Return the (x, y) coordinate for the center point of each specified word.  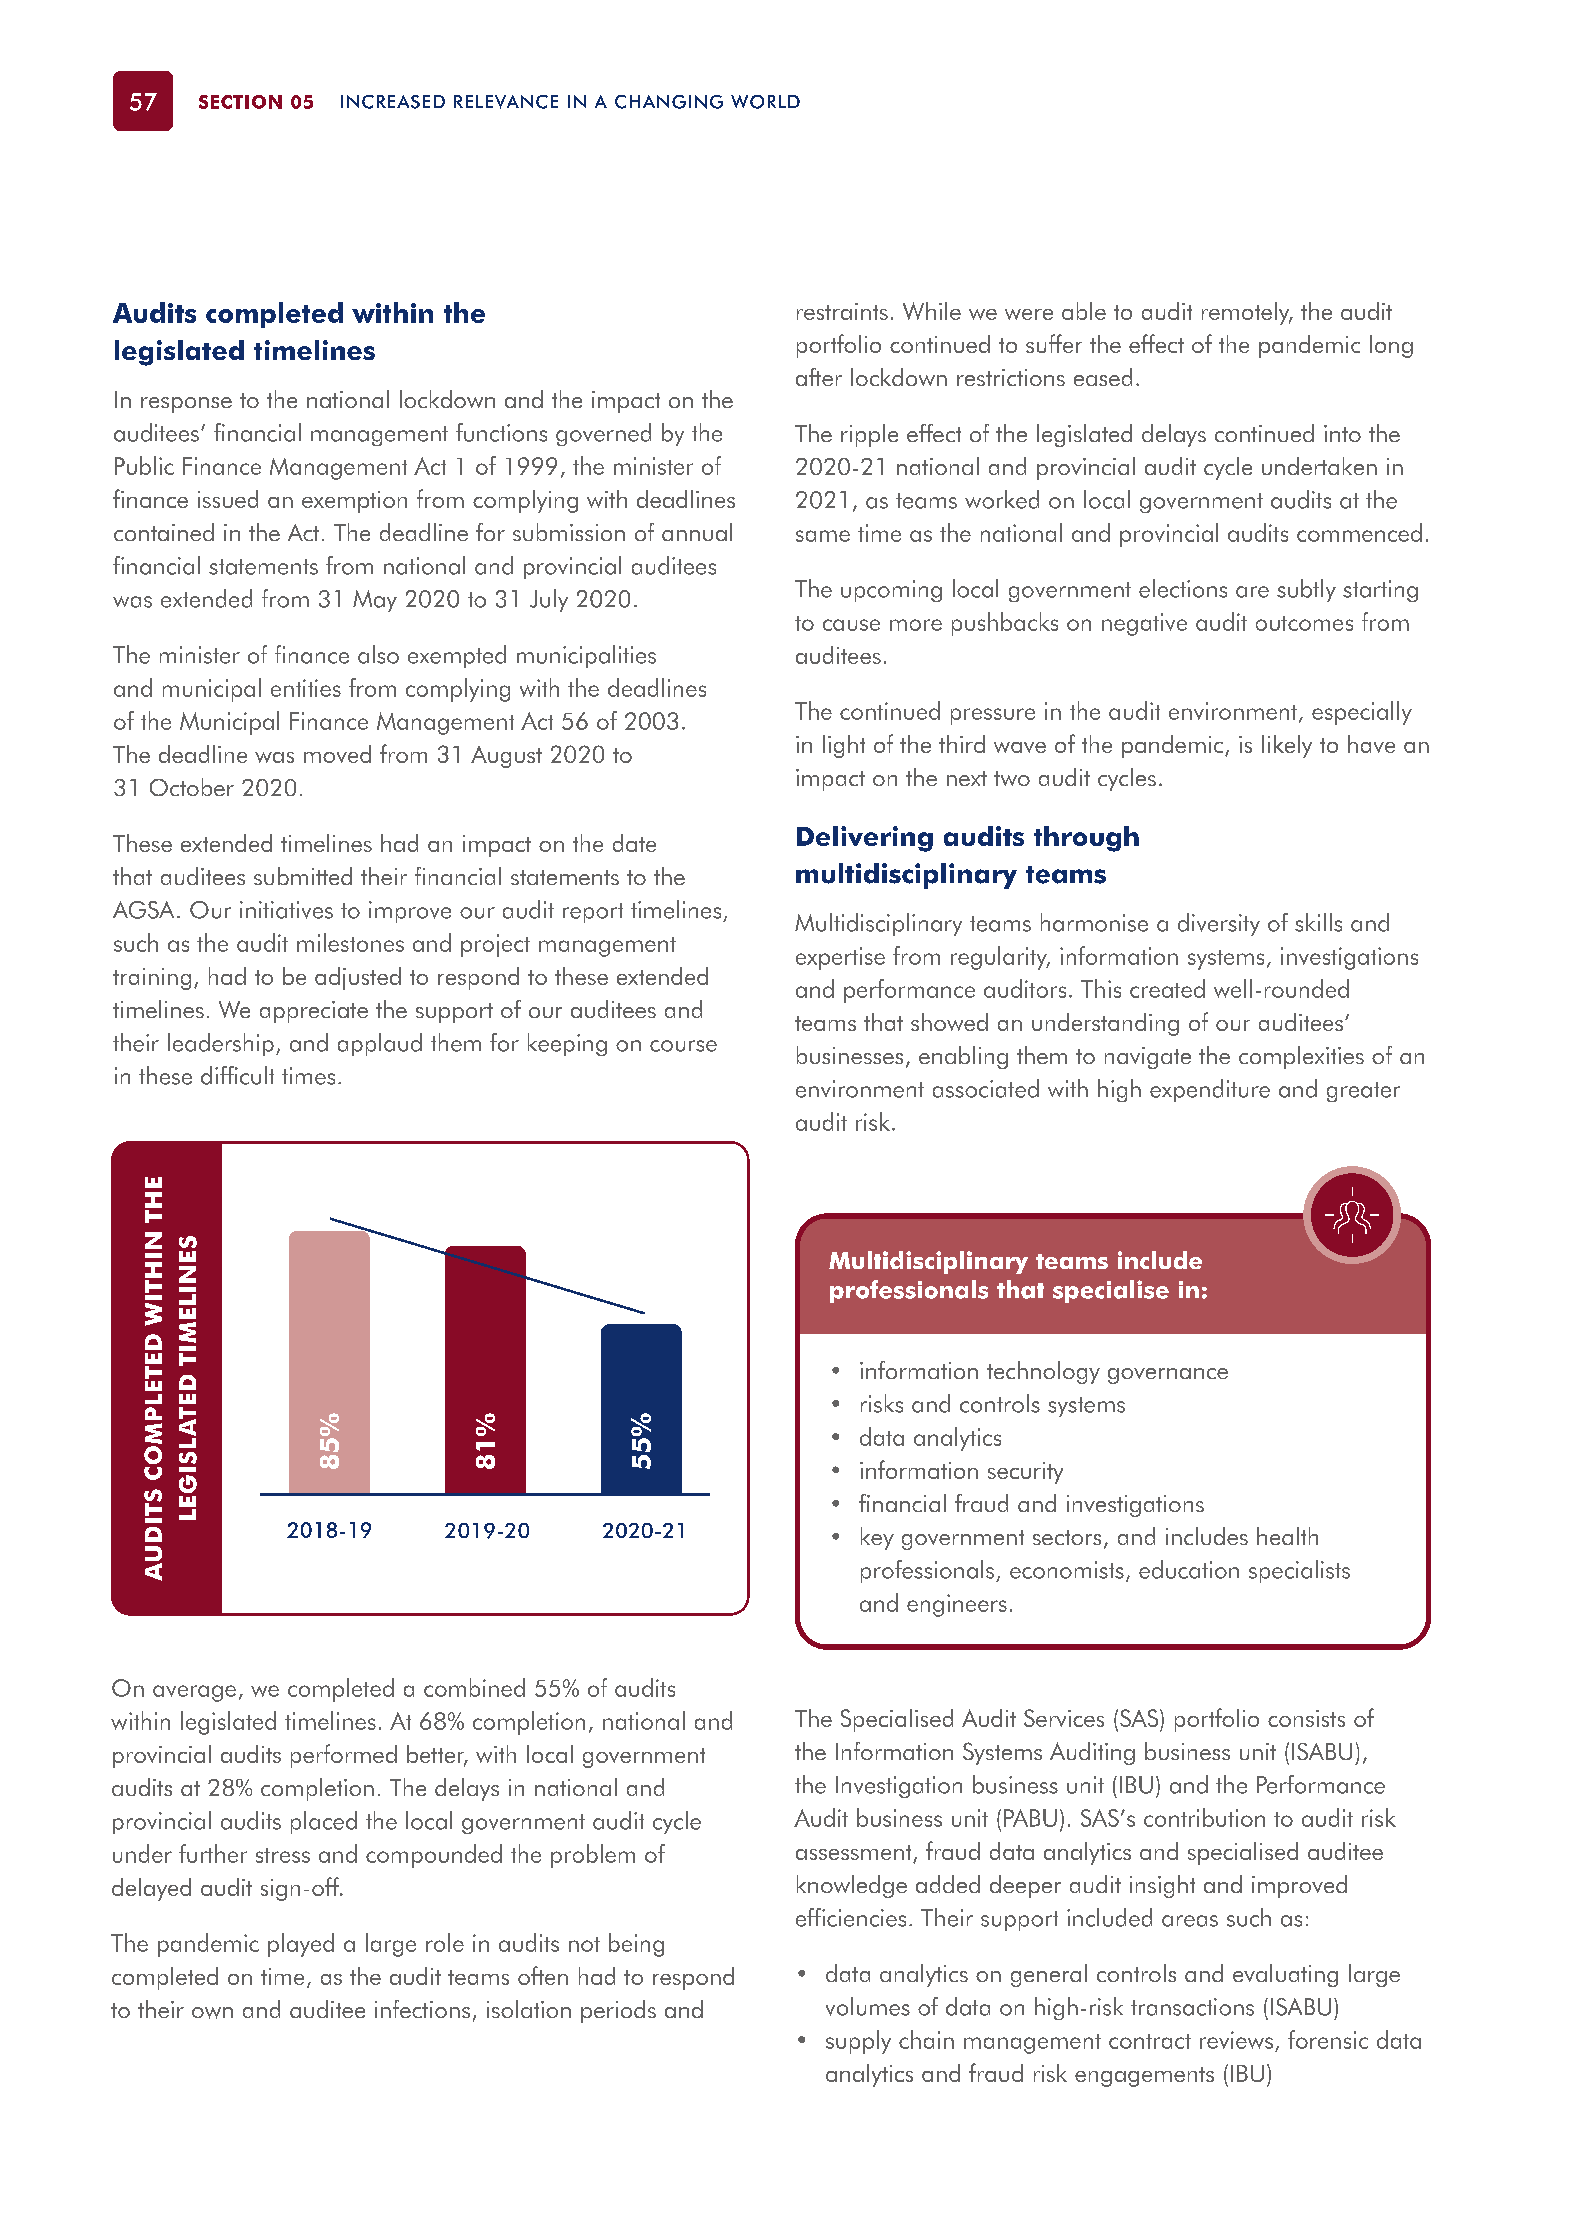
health (1287, 1536)
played (301, 1945)
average (194, 1693)
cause (851, 625)
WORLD (765, 102)
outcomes (1304, 623)
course (683, 1046)
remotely (1247, 313)
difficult (237, 1075)
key (877, 1538)
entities (306, 688)
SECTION (240, 102)
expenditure (1210, 1090)
